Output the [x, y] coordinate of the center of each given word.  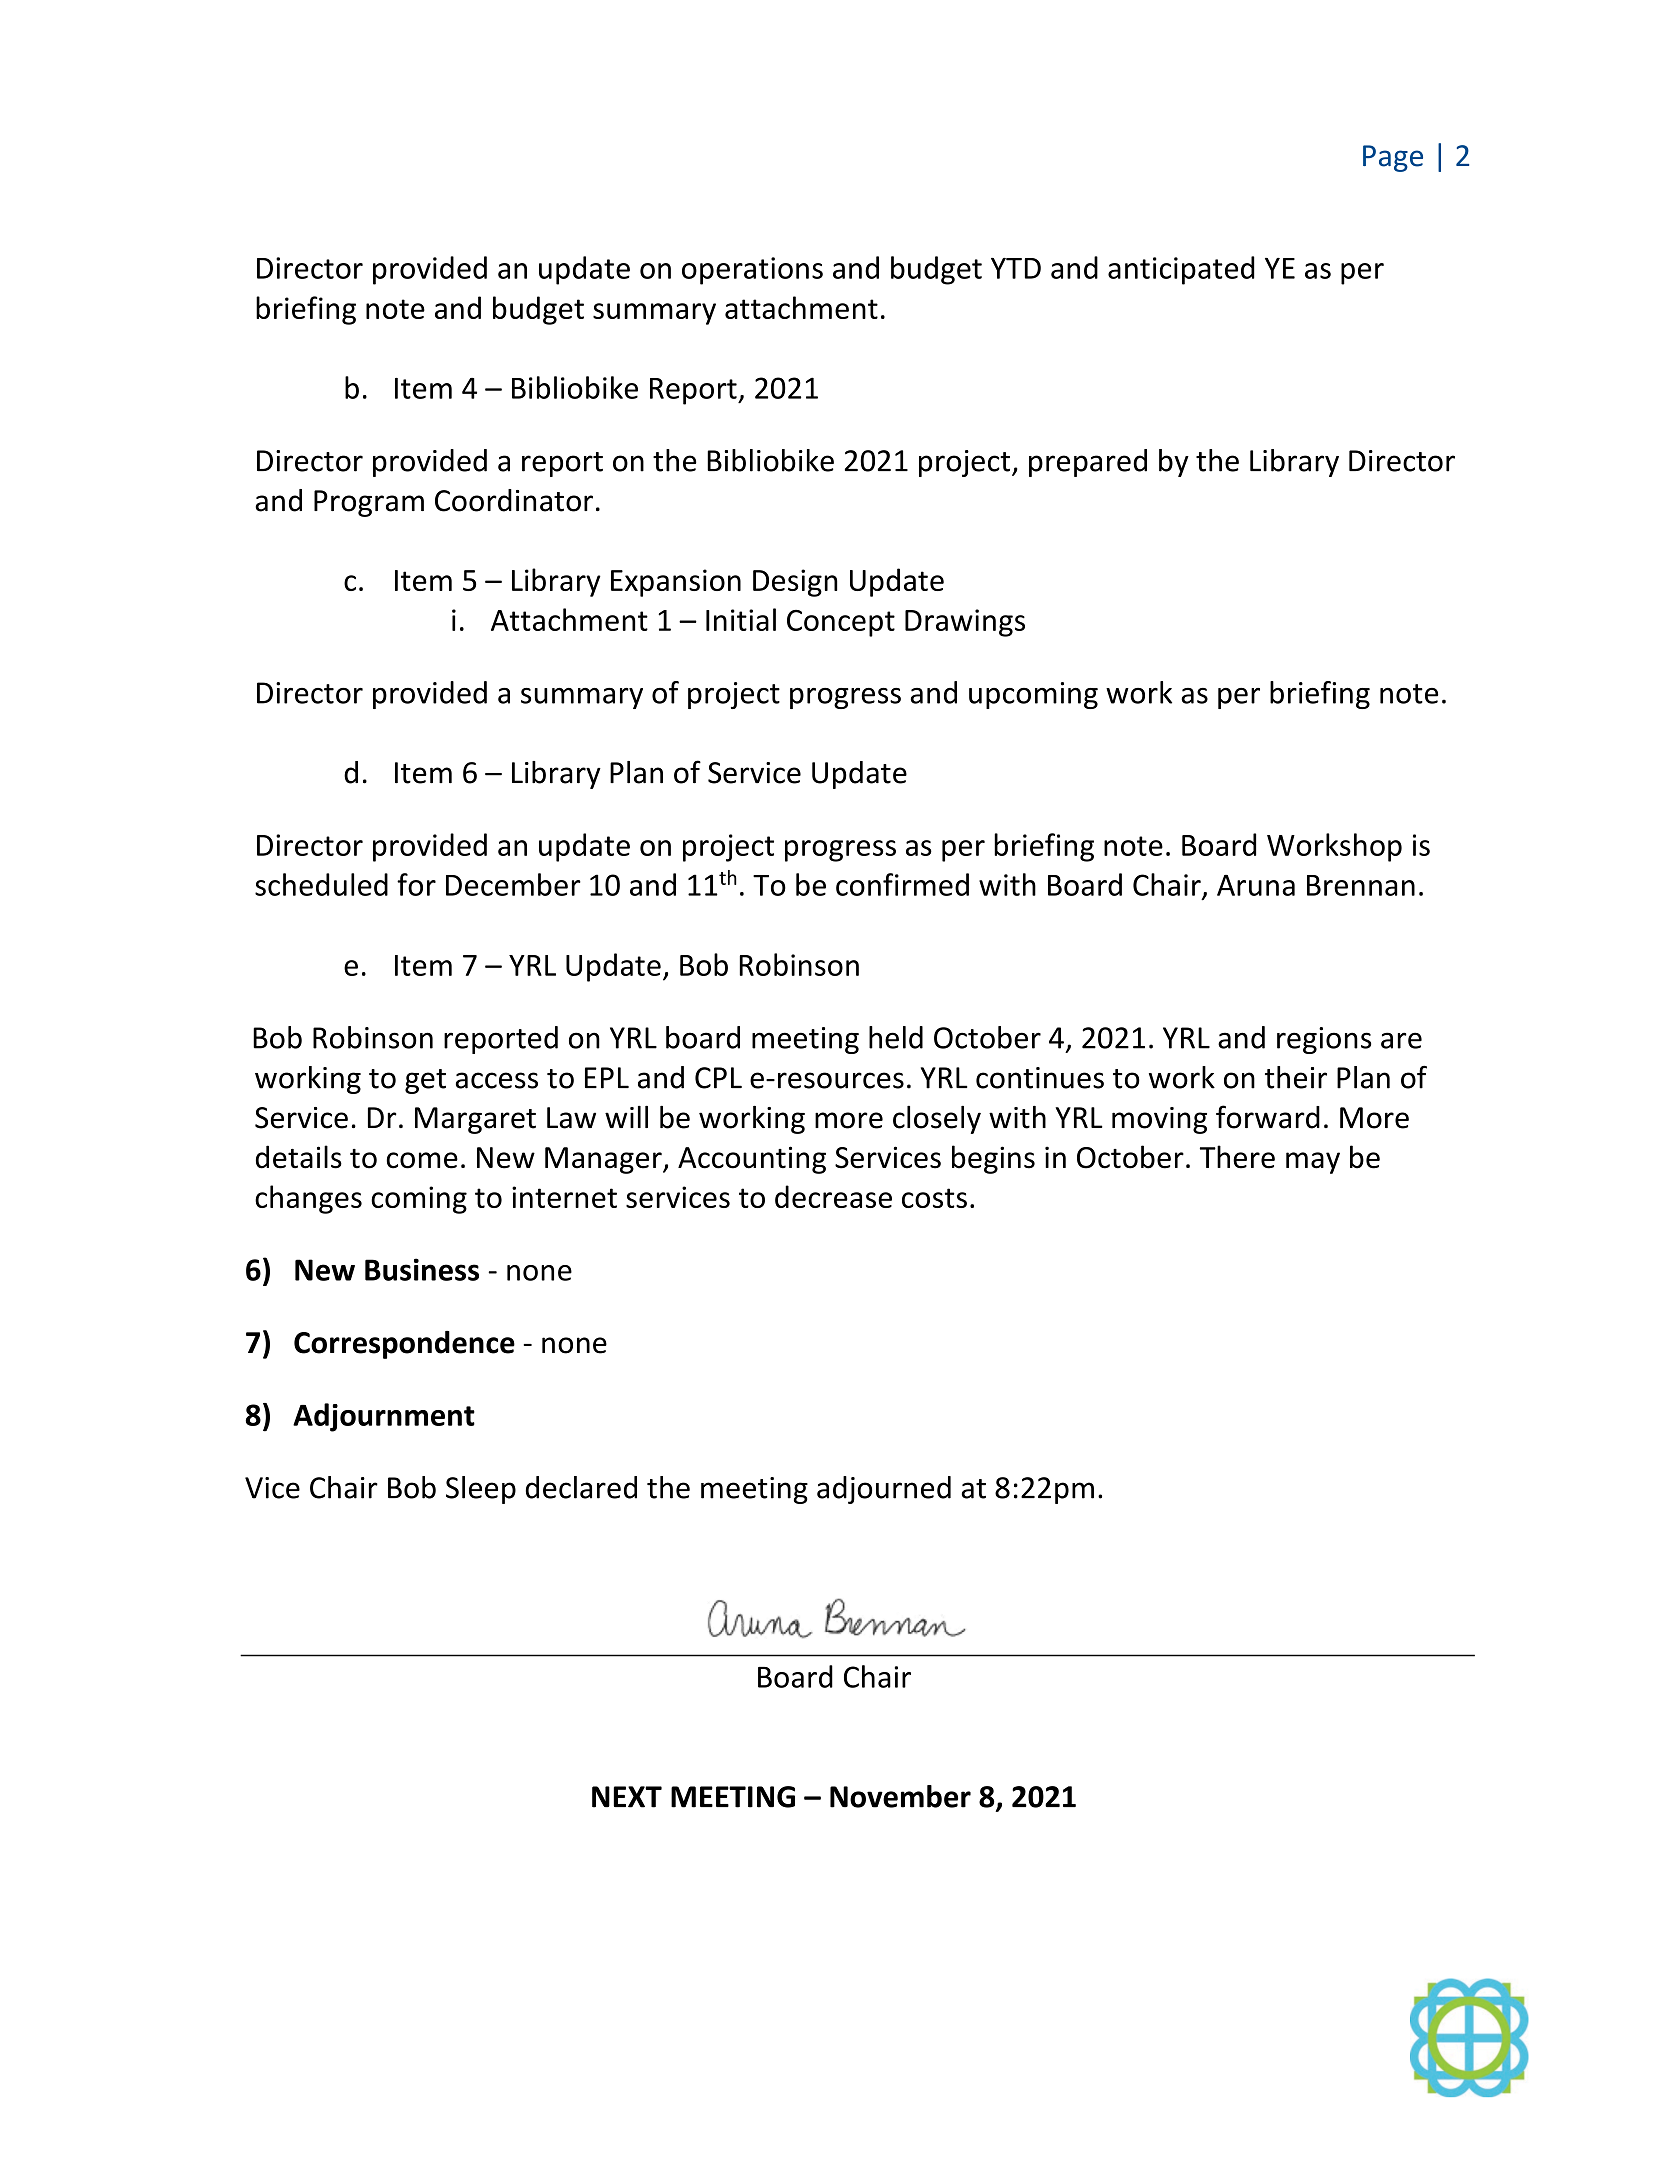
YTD [1016, 268]
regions [1324, 1040]
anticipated [1181, 270]
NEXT [627, 1797]
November [900, 1796]
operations [752, 271]
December [513, 884]
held [896, 1037]
